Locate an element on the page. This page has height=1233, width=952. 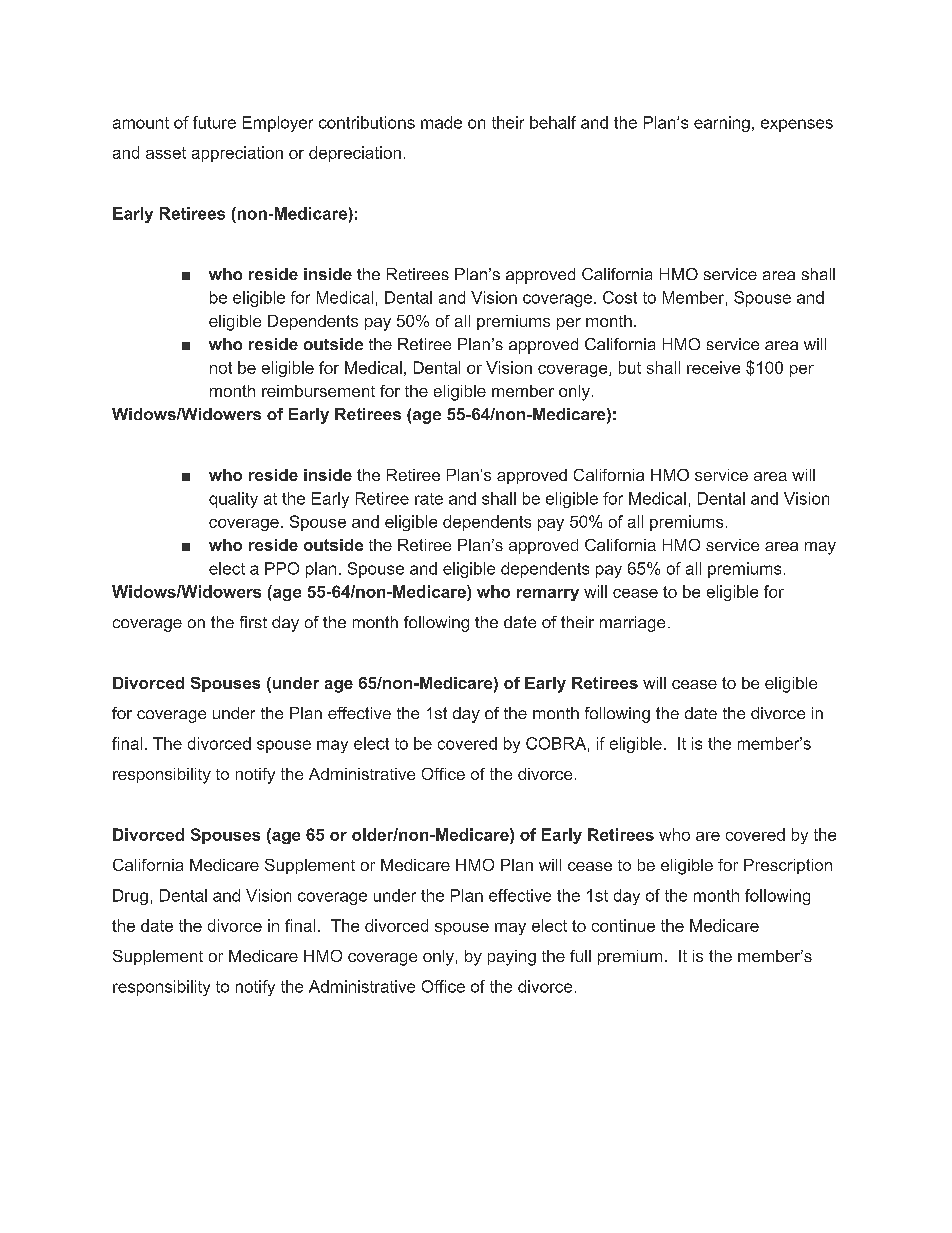
reimbursement is located at coordinates (318, 391).
